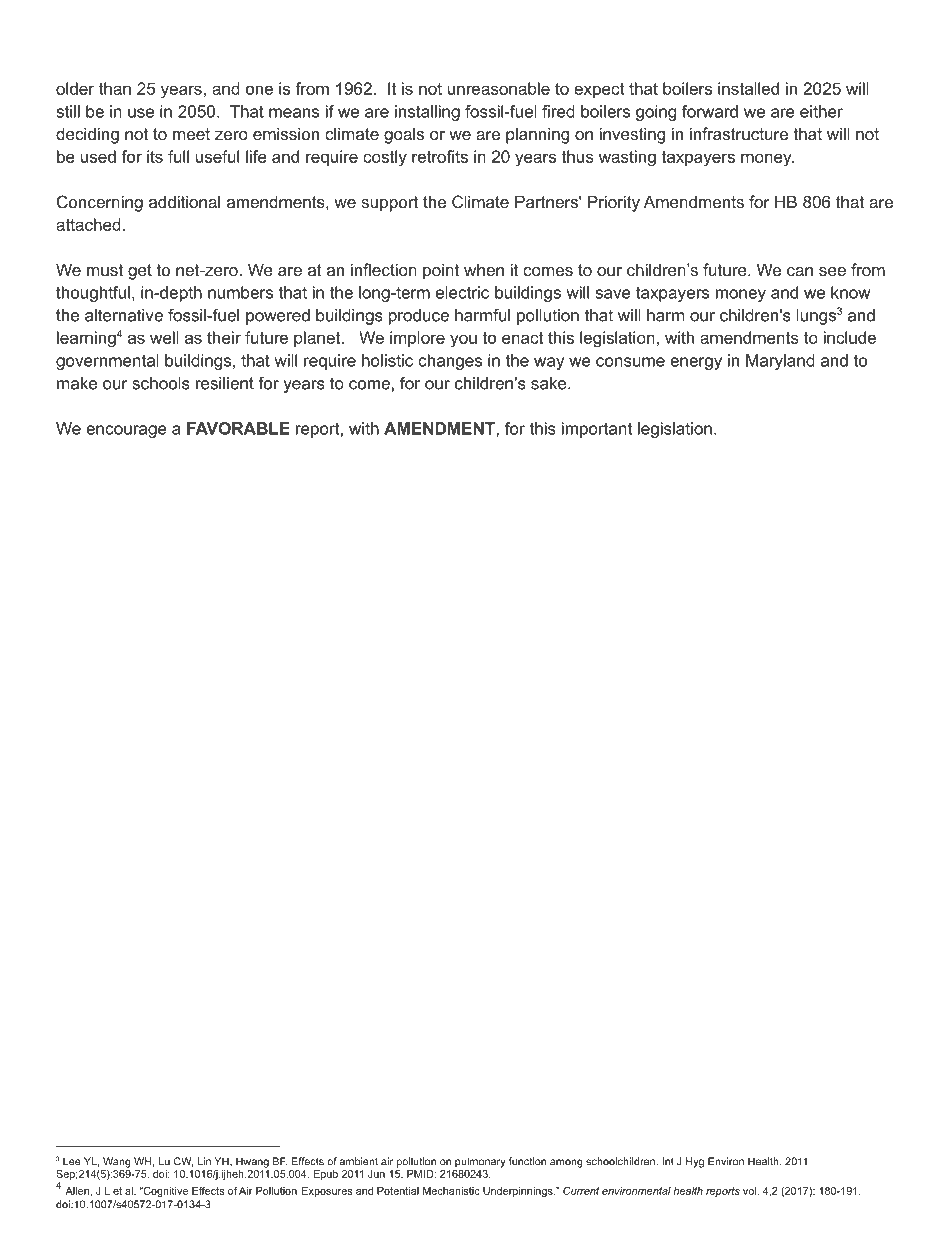  I want to click on encourage, so click(126, 431).
